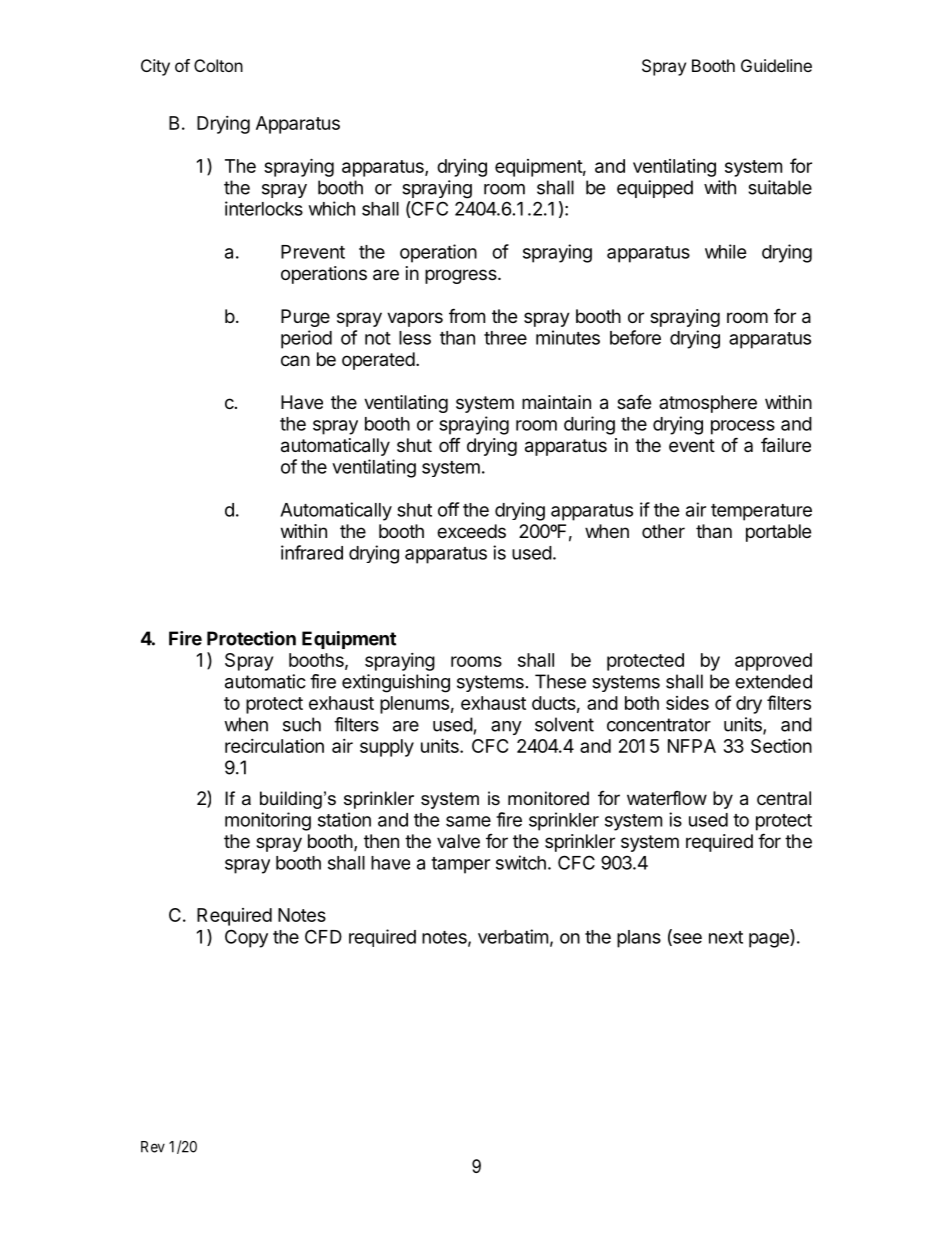  What do you see at coordinates (246, 938) in the page?
I see `Copy` at bounding box center [246, 938].
